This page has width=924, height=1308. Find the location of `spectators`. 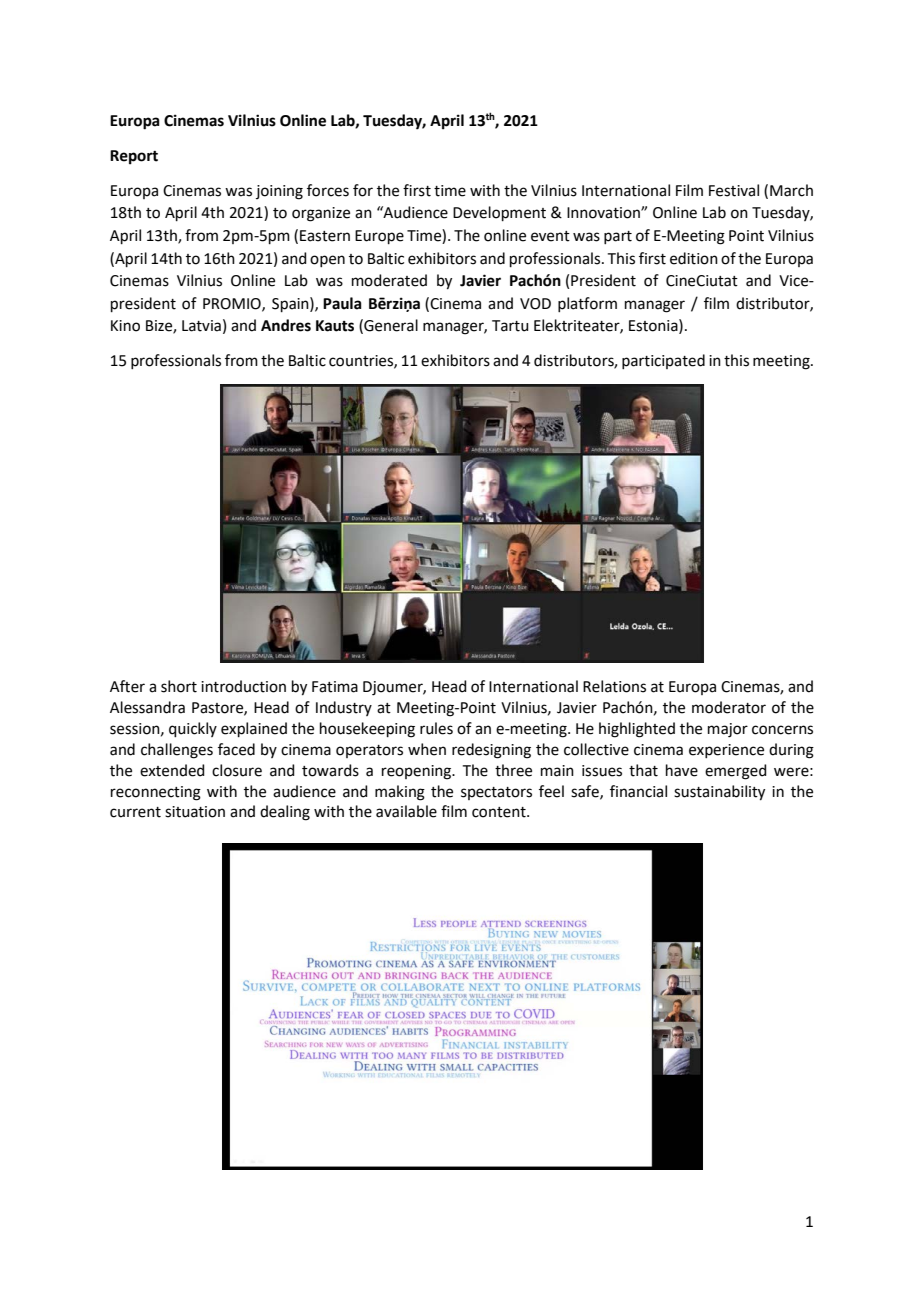

spectators is located at coordinates (496, 793).
